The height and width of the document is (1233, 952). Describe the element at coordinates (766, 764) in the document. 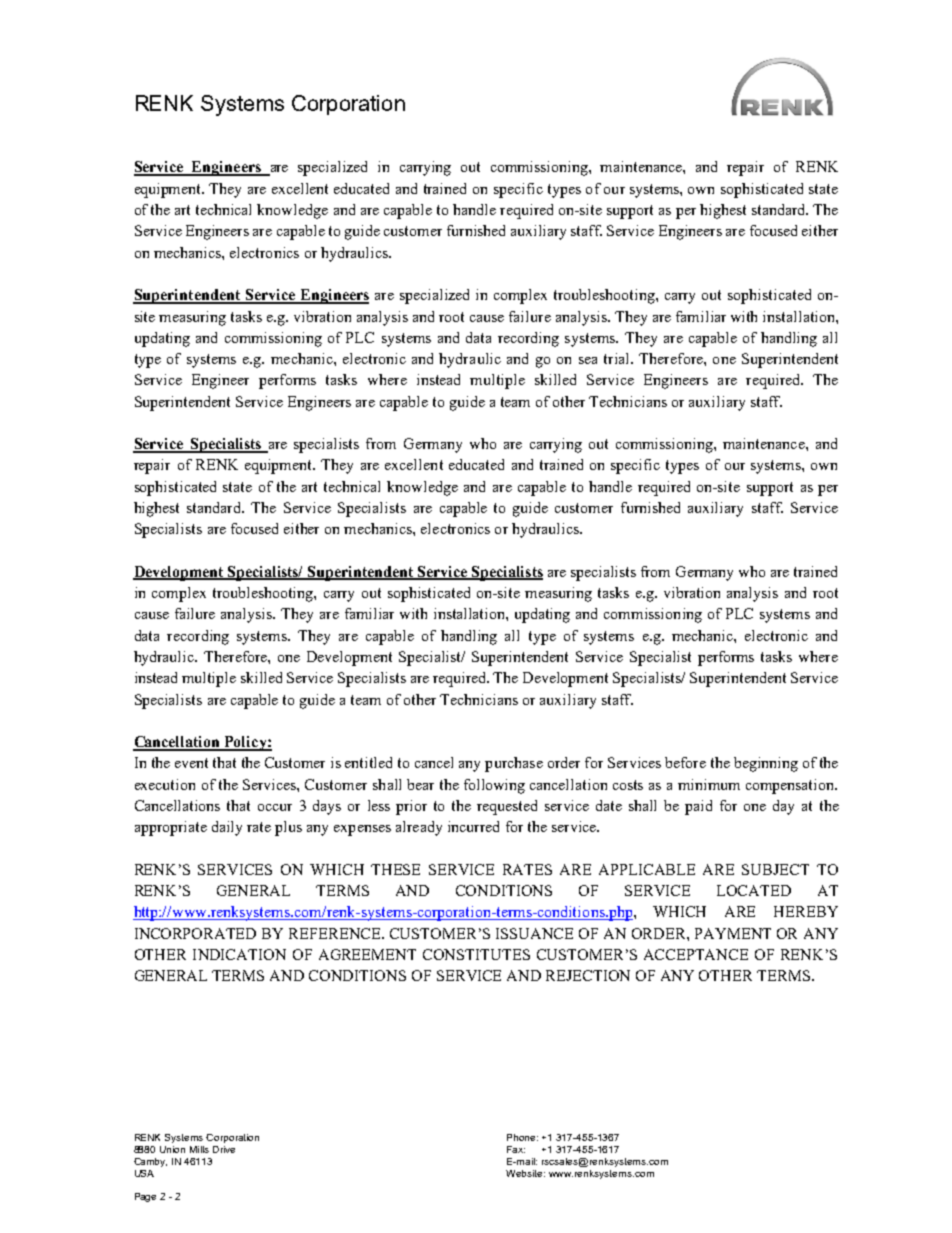

I see `beginning` at that location.
